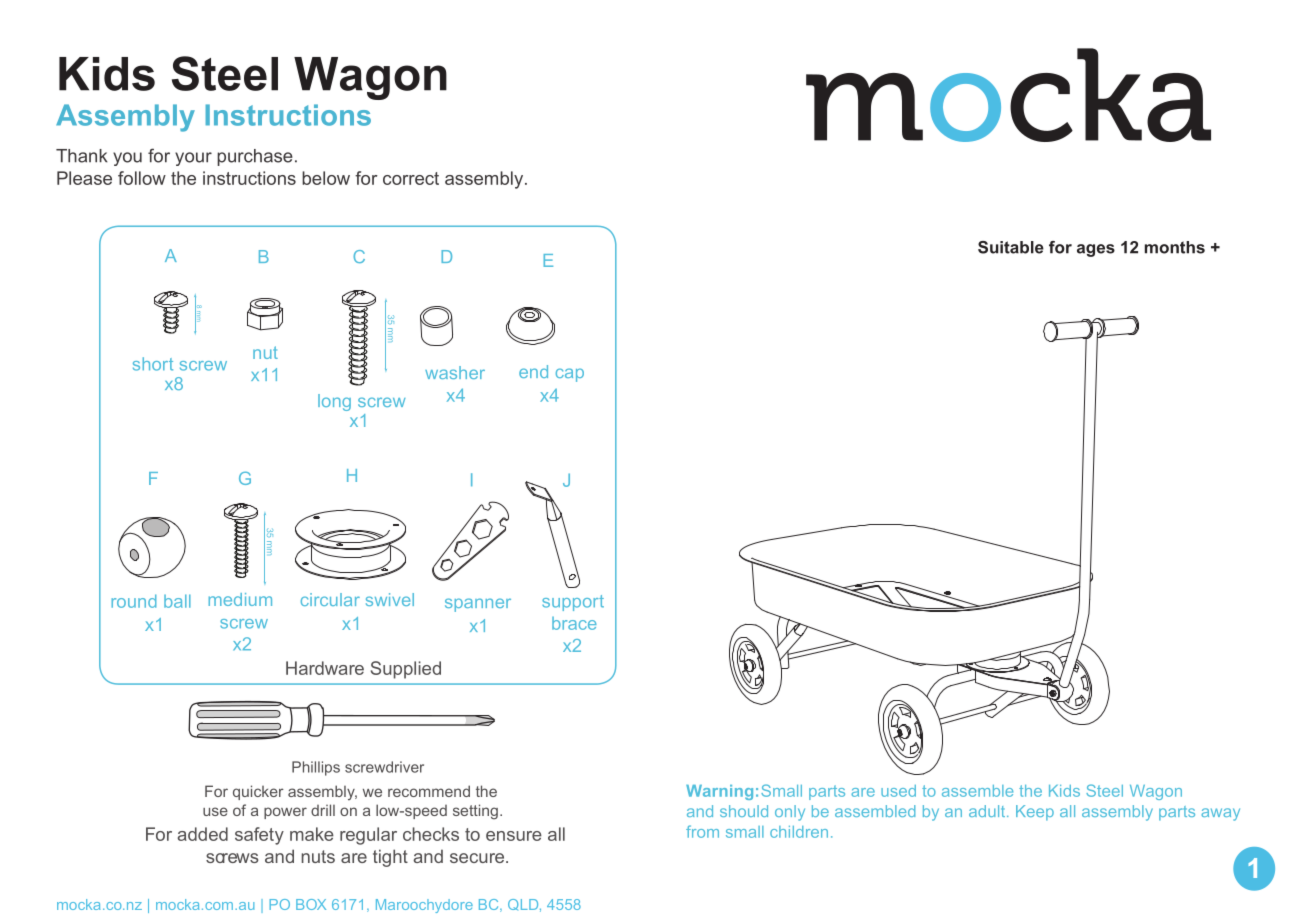  What do you see at coordinates (311, 904) in the screenshot?
I see `BOX` at bounding box center [311, 904].
